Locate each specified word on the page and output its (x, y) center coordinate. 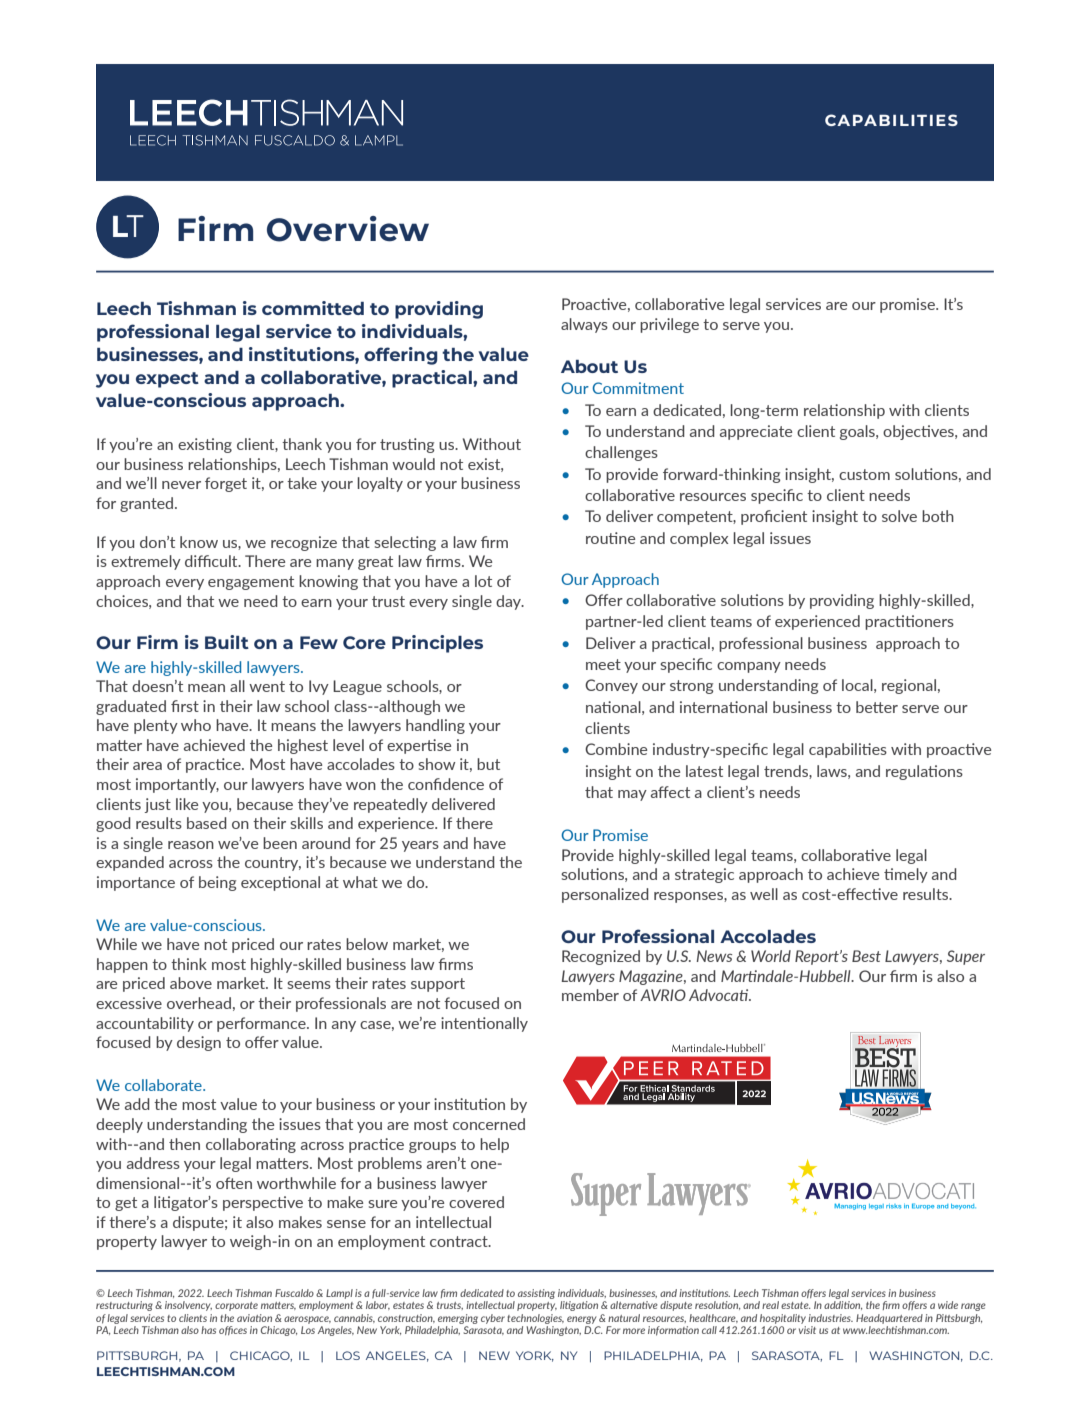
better (877, 707)
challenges (621, 453)
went (267, 686)
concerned (489, 1124)
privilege (669, 325)
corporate (236, 1306)
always (584, 325)
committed (313, 308)
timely (906, 875)
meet (603, 664)
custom (864, 474)
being (217, 883)
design (199, 1043)
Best (866, 956)
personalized (605, 895)
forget (226, 484)
